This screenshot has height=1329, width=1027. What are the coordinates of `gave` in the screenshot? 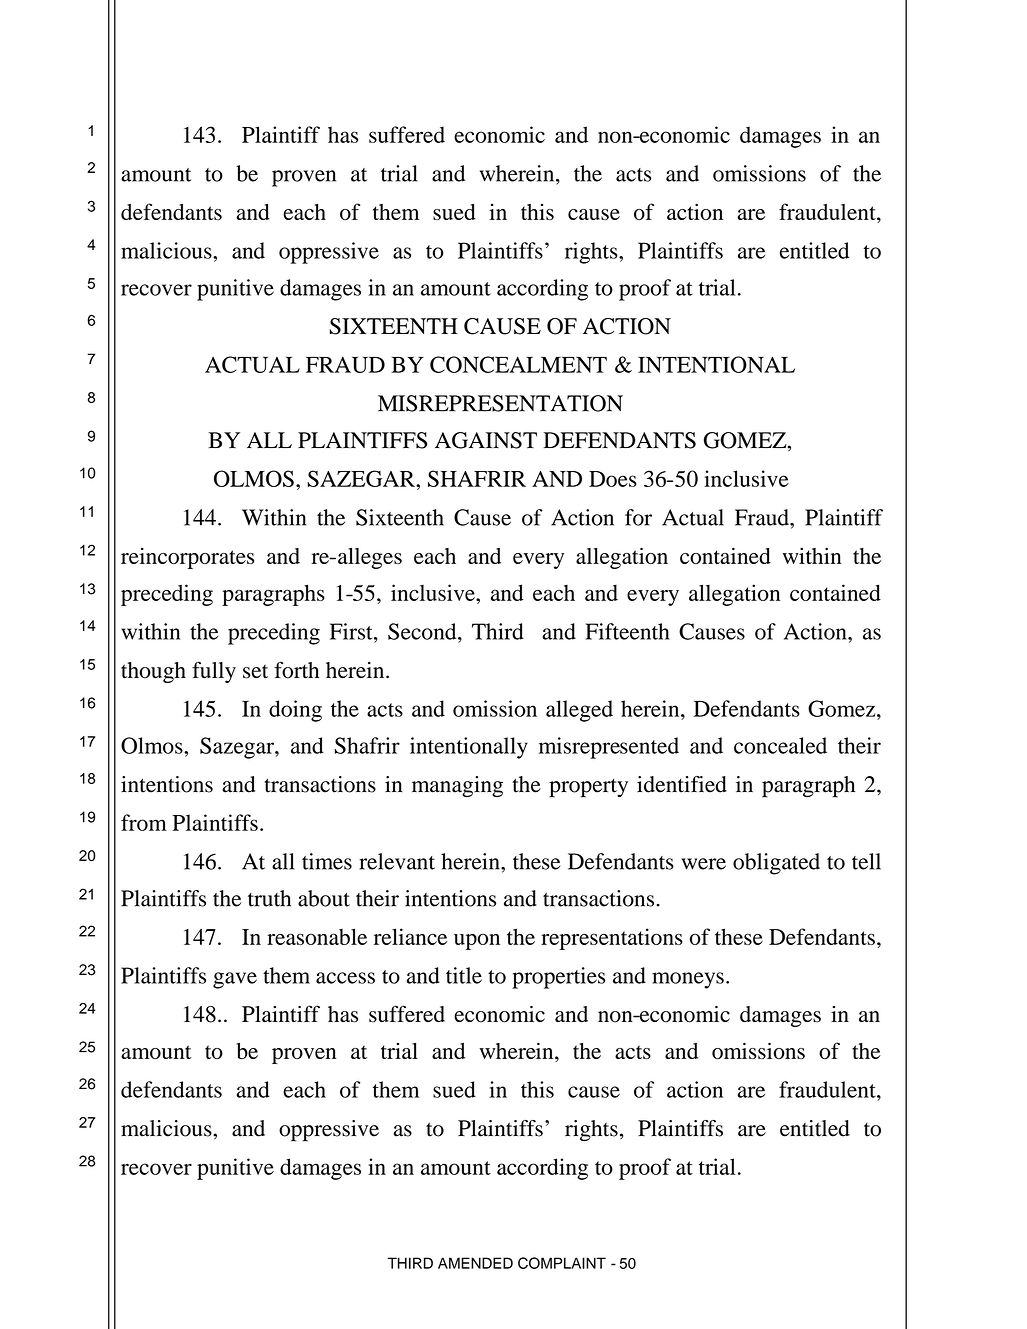 It's located at (235, 980).
